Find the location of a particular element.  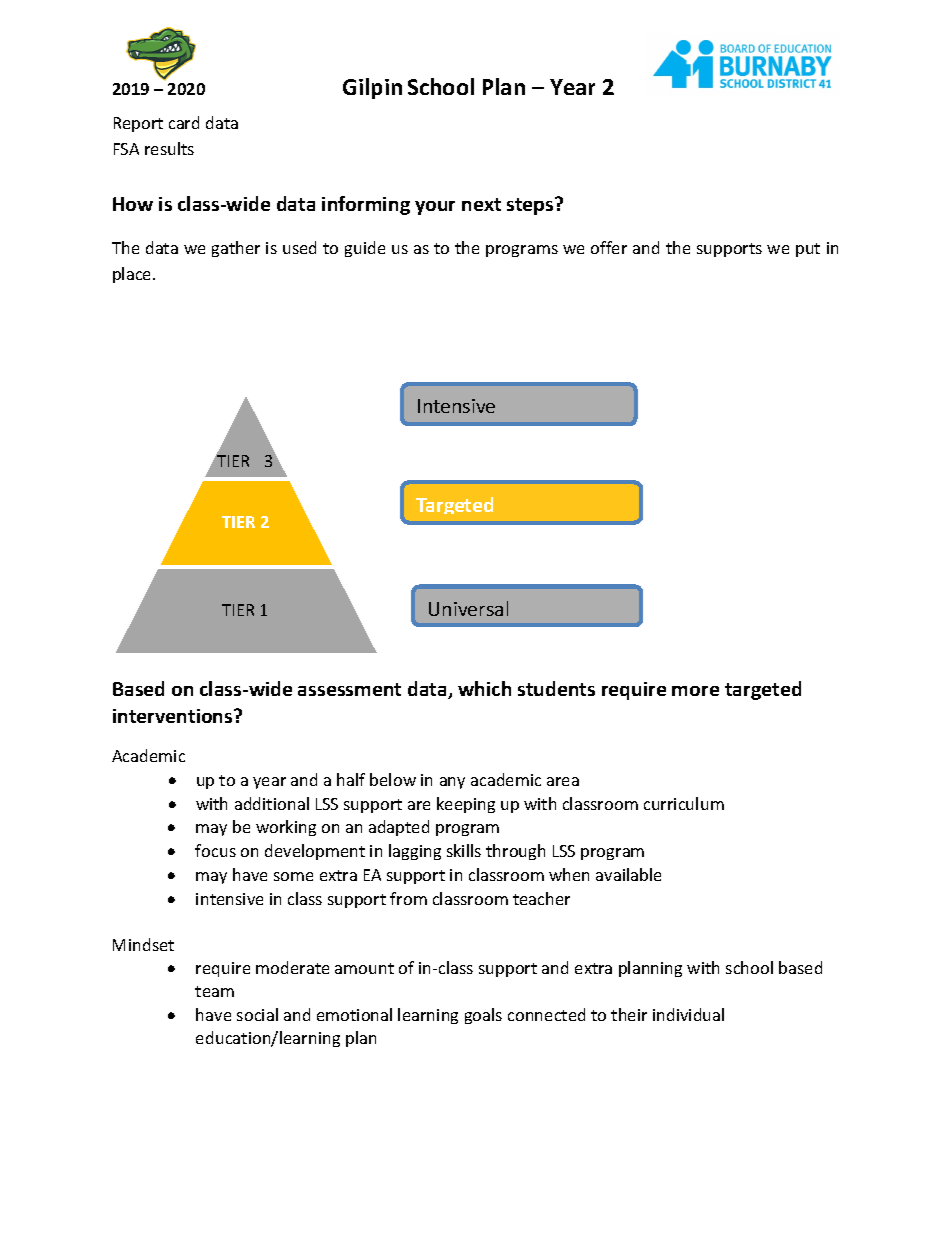

offer is located at coordinates (609, 247).
